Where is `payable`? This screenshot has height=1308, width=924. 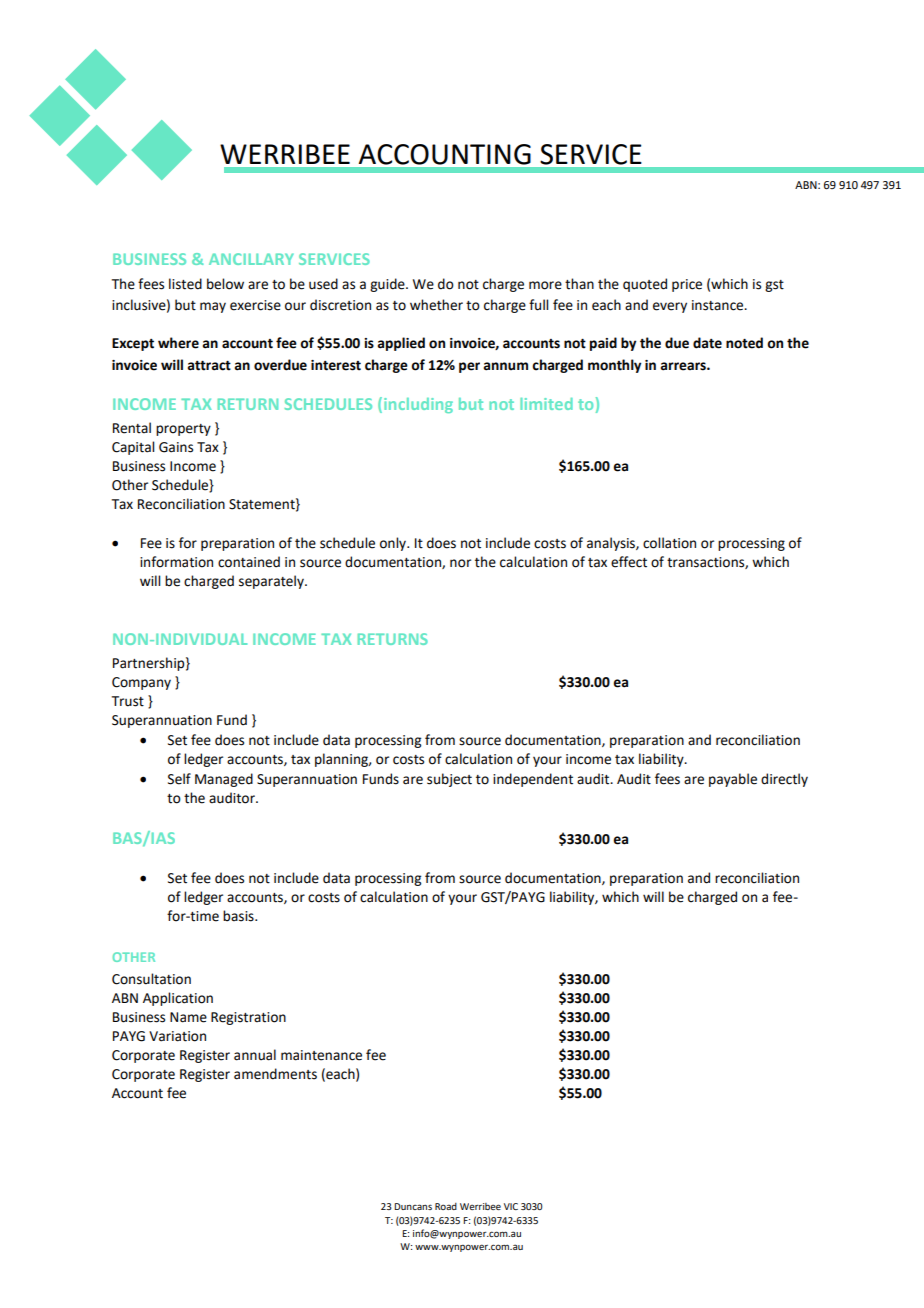 payable is located at coordinates (733, 780).
